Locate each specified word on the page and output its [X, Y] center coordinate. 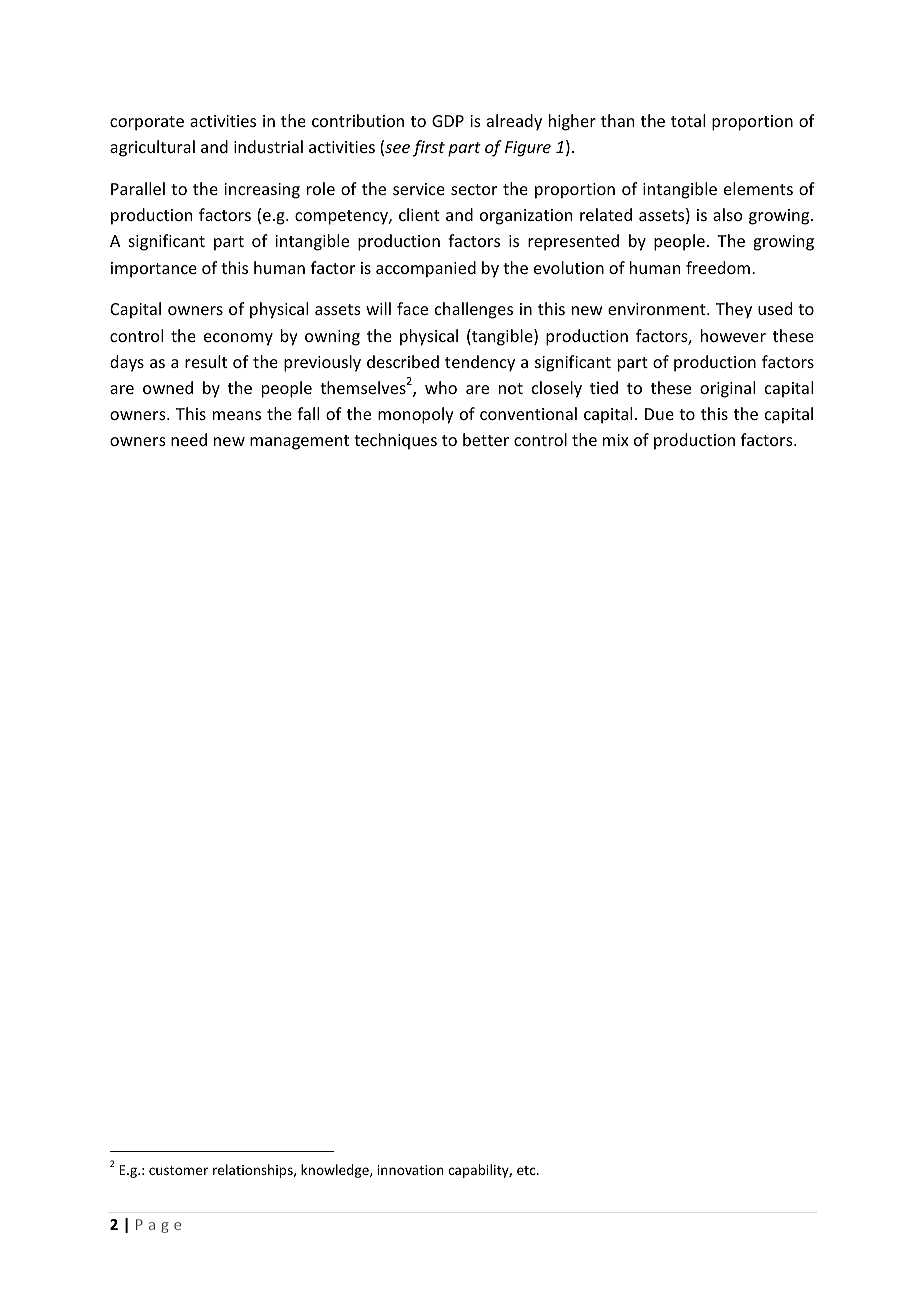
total [688, 120]
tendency [480, 363]
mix [616, 440]
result [206, 361]
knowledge [336, 1171]
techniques [395, 441]
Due [659, 414]
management [299, 442]
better [486, 439]
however [733, 335]
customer [178, 1170]
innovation [411, 1170]
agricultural [152, 148]
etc [527, 1170]
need [189, 439]
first [429, 148]
